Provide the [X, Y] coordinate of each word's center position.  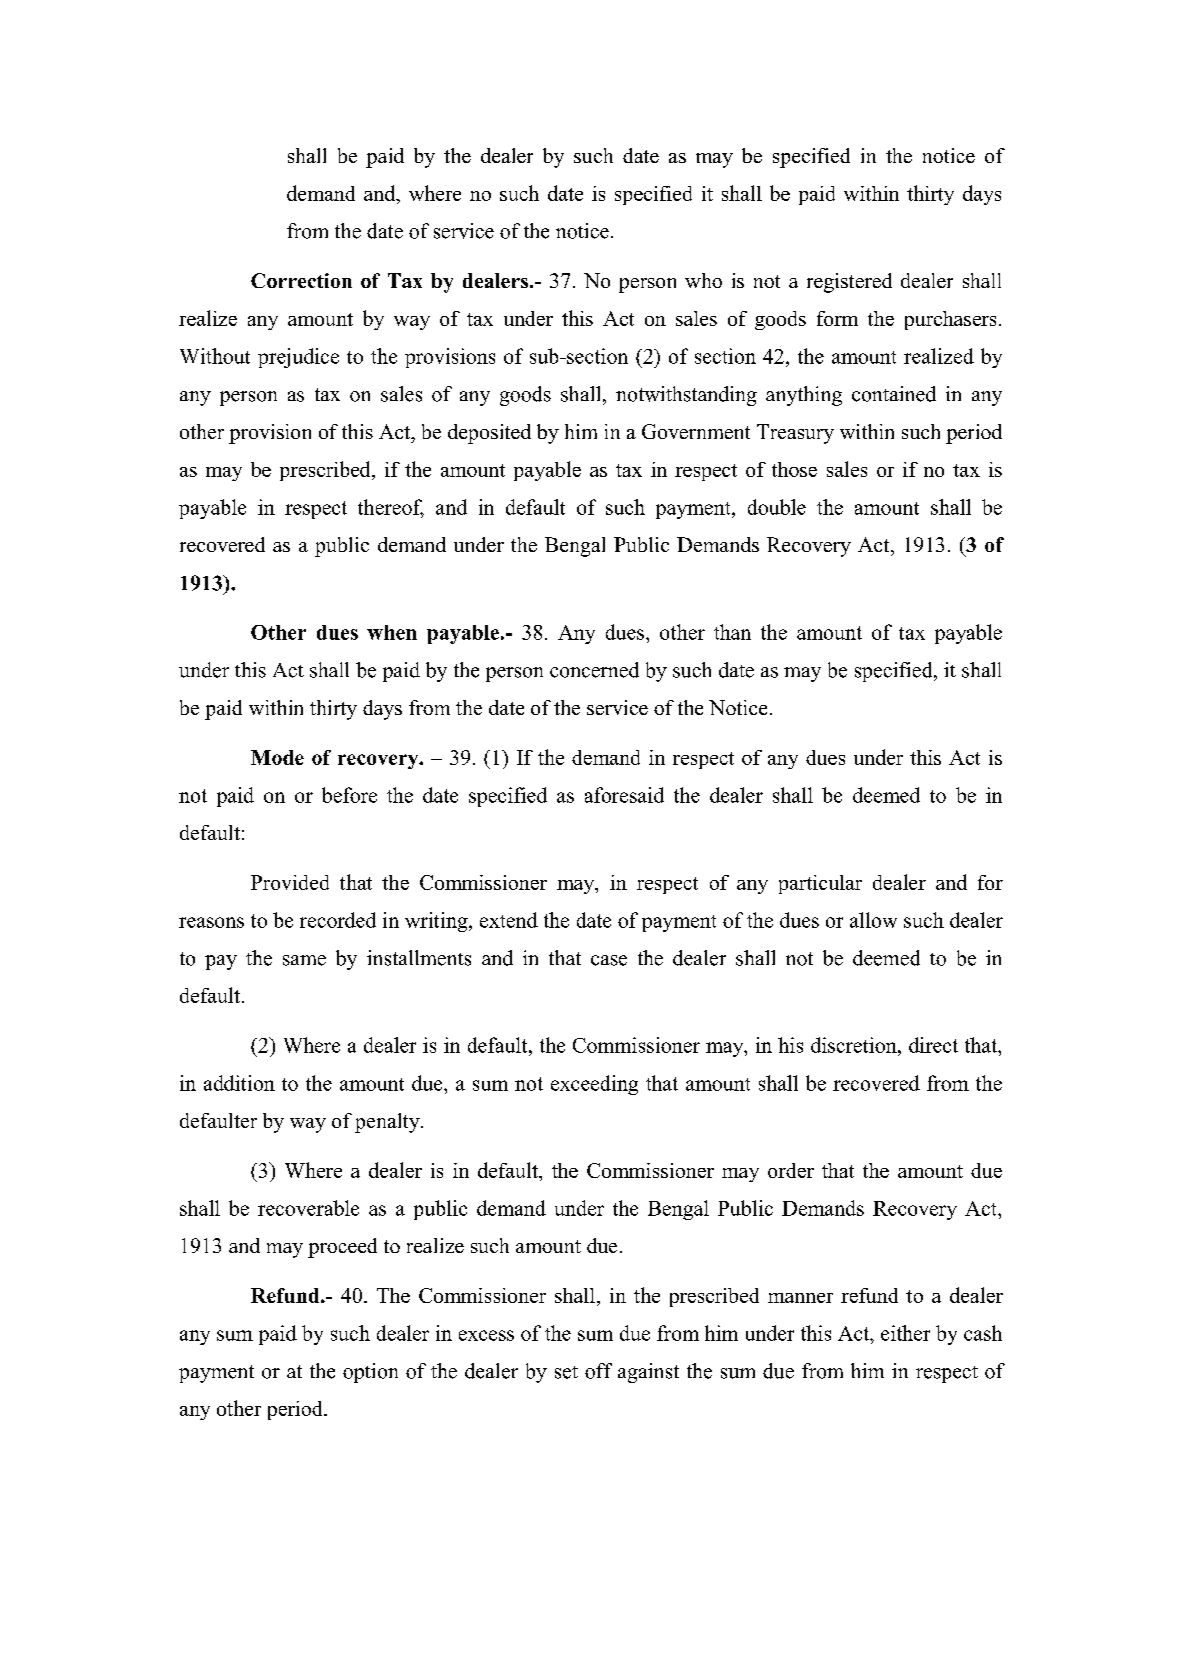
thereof [391, 508]
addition [239, 1083]
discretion [855, 1045]
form [837, 318]
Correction [301, 280]
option [370, 1373]
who [703, 280]
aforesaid [624, 795]
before [349, 795]
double [777, 507]
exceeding [594, 1085]
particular [820, 884]
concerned [594, 670]
